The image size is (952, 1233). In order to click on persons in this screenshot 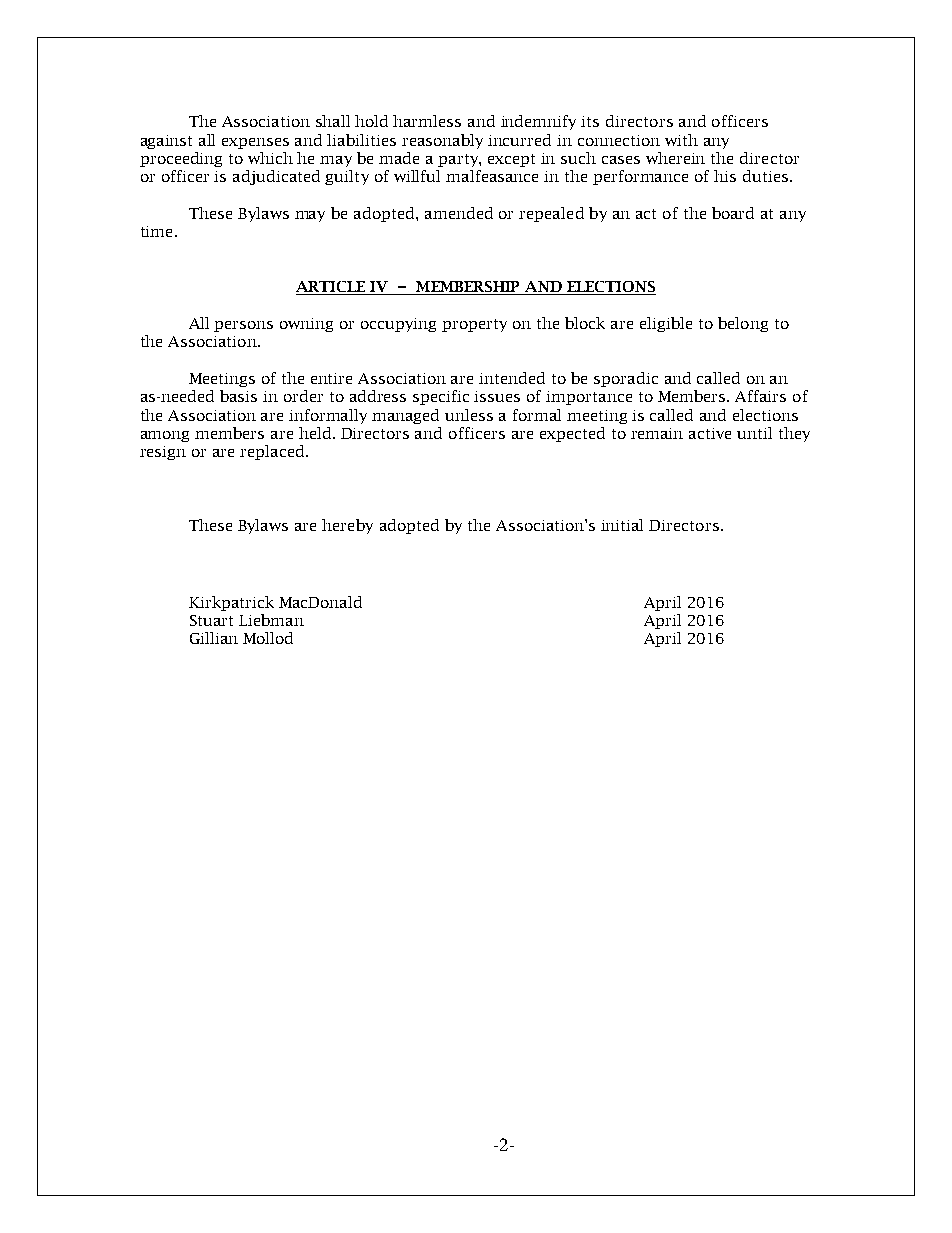, I will do `click(243, 326)`.
